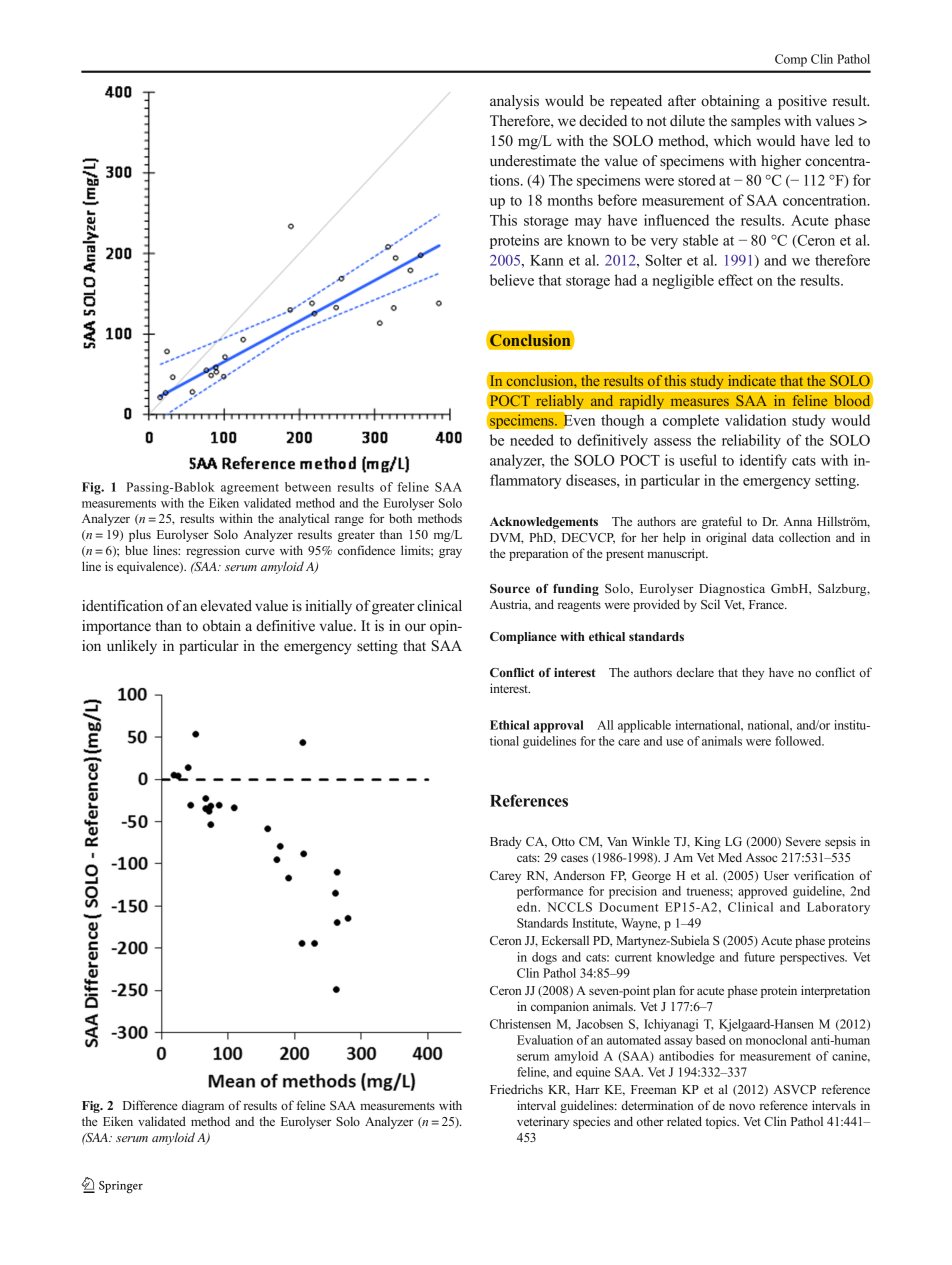 Image resolution: width=952 pixels, height=1265 pixels. Describe the element at coordinates (203, 1106) in the image. I see `diagram` at that location.
